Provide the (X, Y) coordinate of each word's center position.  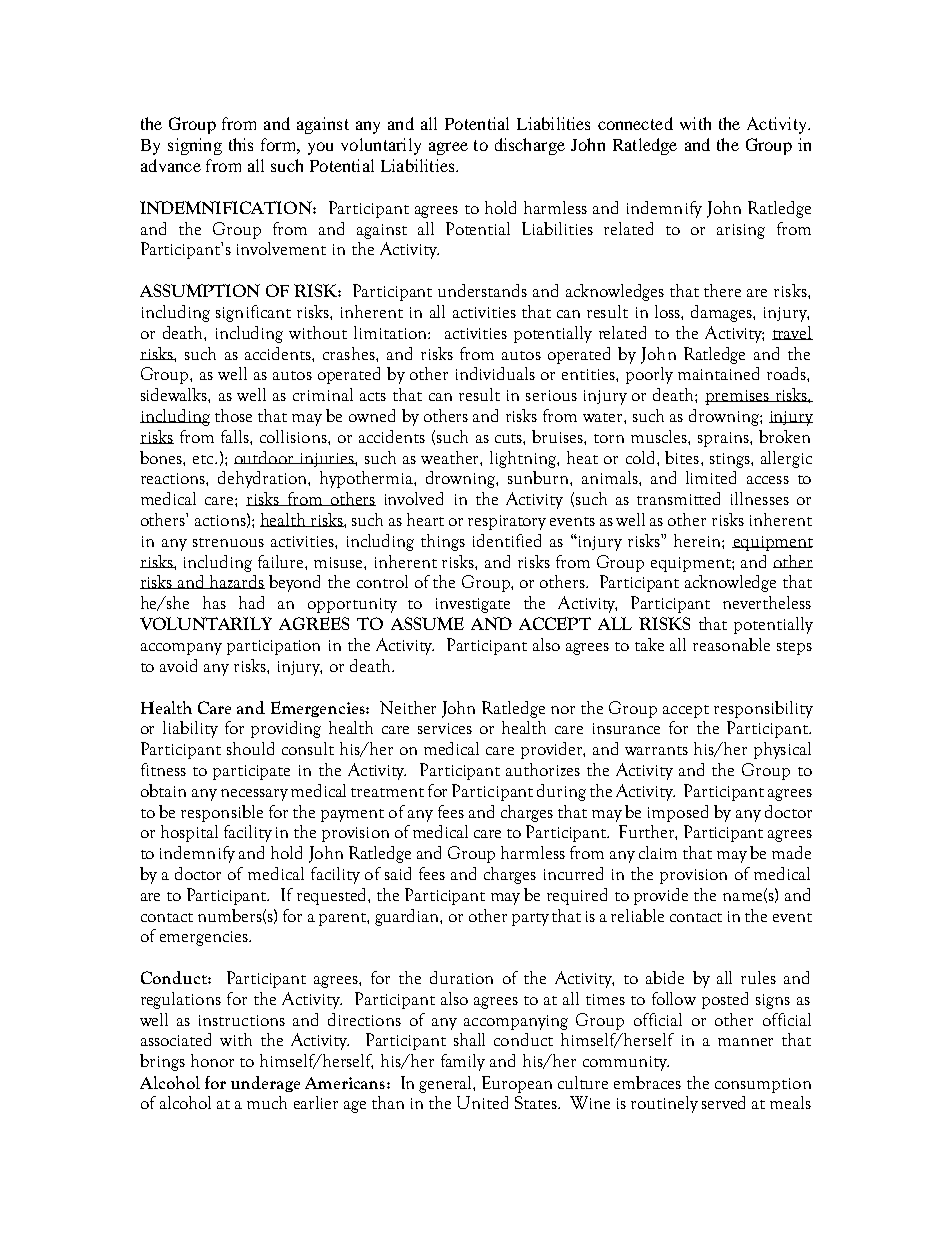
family (463, 1062)
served (723, 1102)
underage (265, 1084)
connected (635, 123)
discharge (530, 146)
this (241, 144)
